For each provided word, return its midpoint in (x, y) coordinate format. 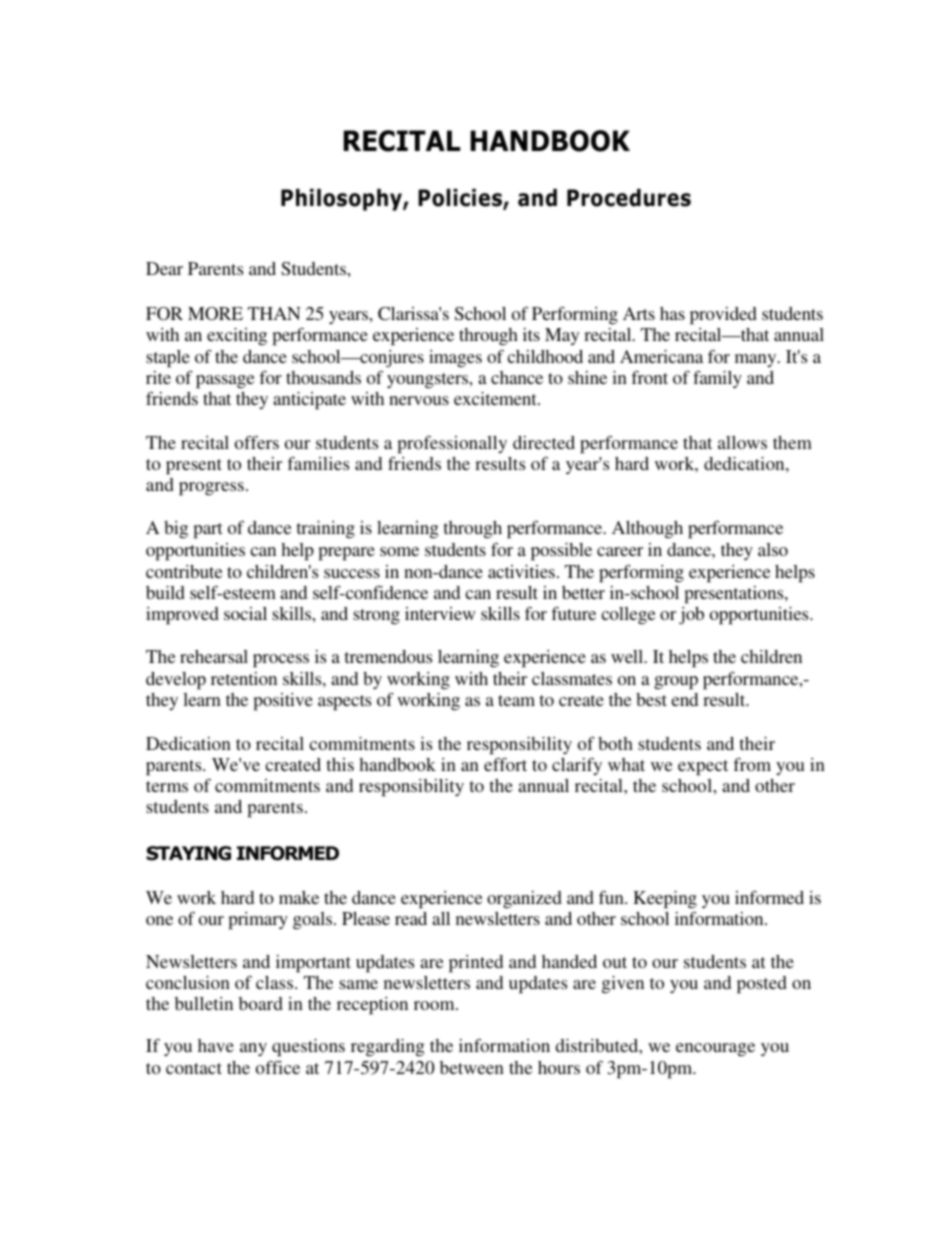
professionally (452, 445)
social (245, 613)
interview (440, 613)
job (691, 615)
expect (703, 768)
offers (257, 442)
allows (742, 442)
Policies (461, 199)
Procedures (629, 198)
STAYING (188, 853)
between (472, 1067)
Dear (164, 268)
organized (524, 899)
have (216, 1045)
